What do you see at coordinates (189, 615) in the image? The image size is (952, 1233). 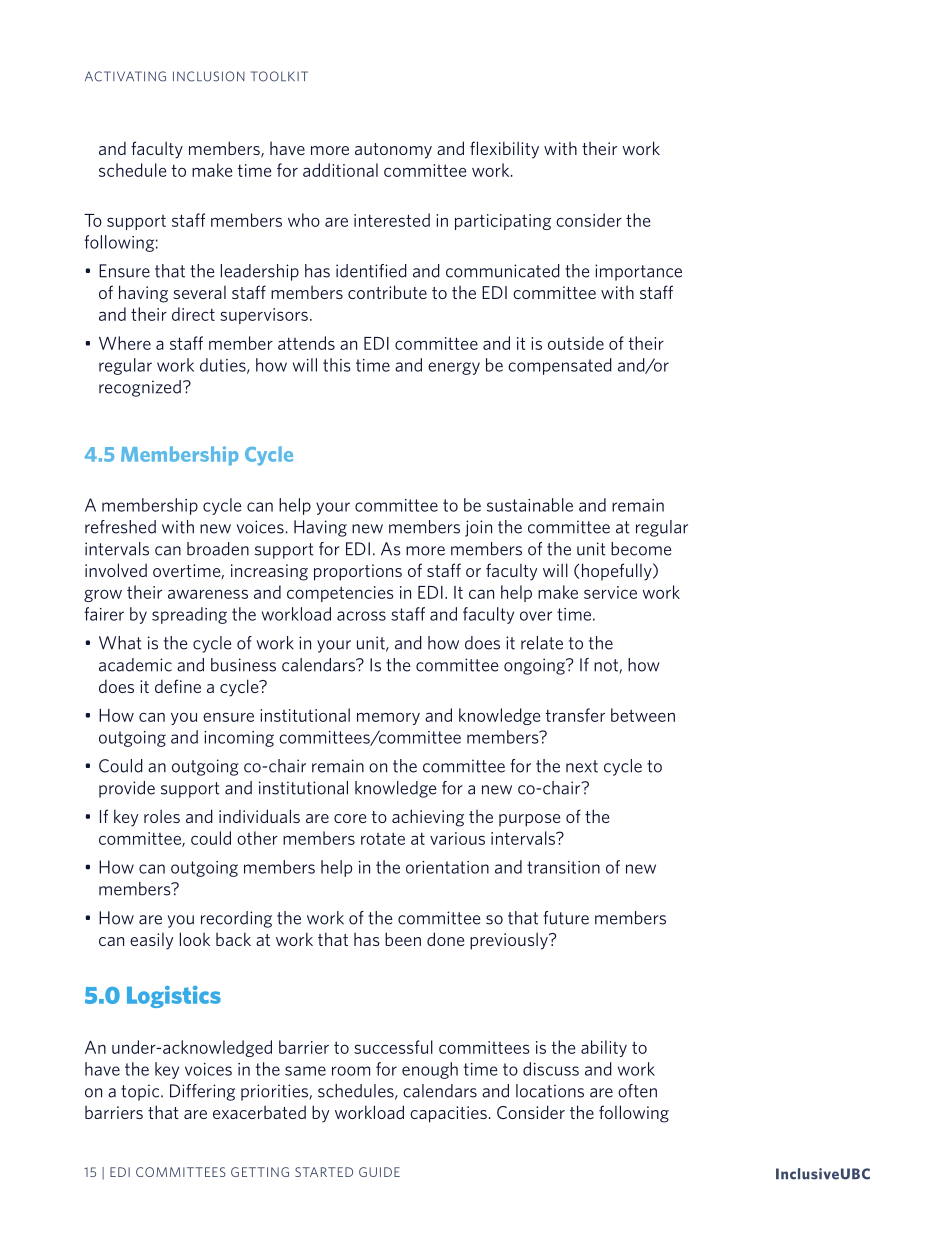 I see `spreading` at bounding box center [189, 615].
